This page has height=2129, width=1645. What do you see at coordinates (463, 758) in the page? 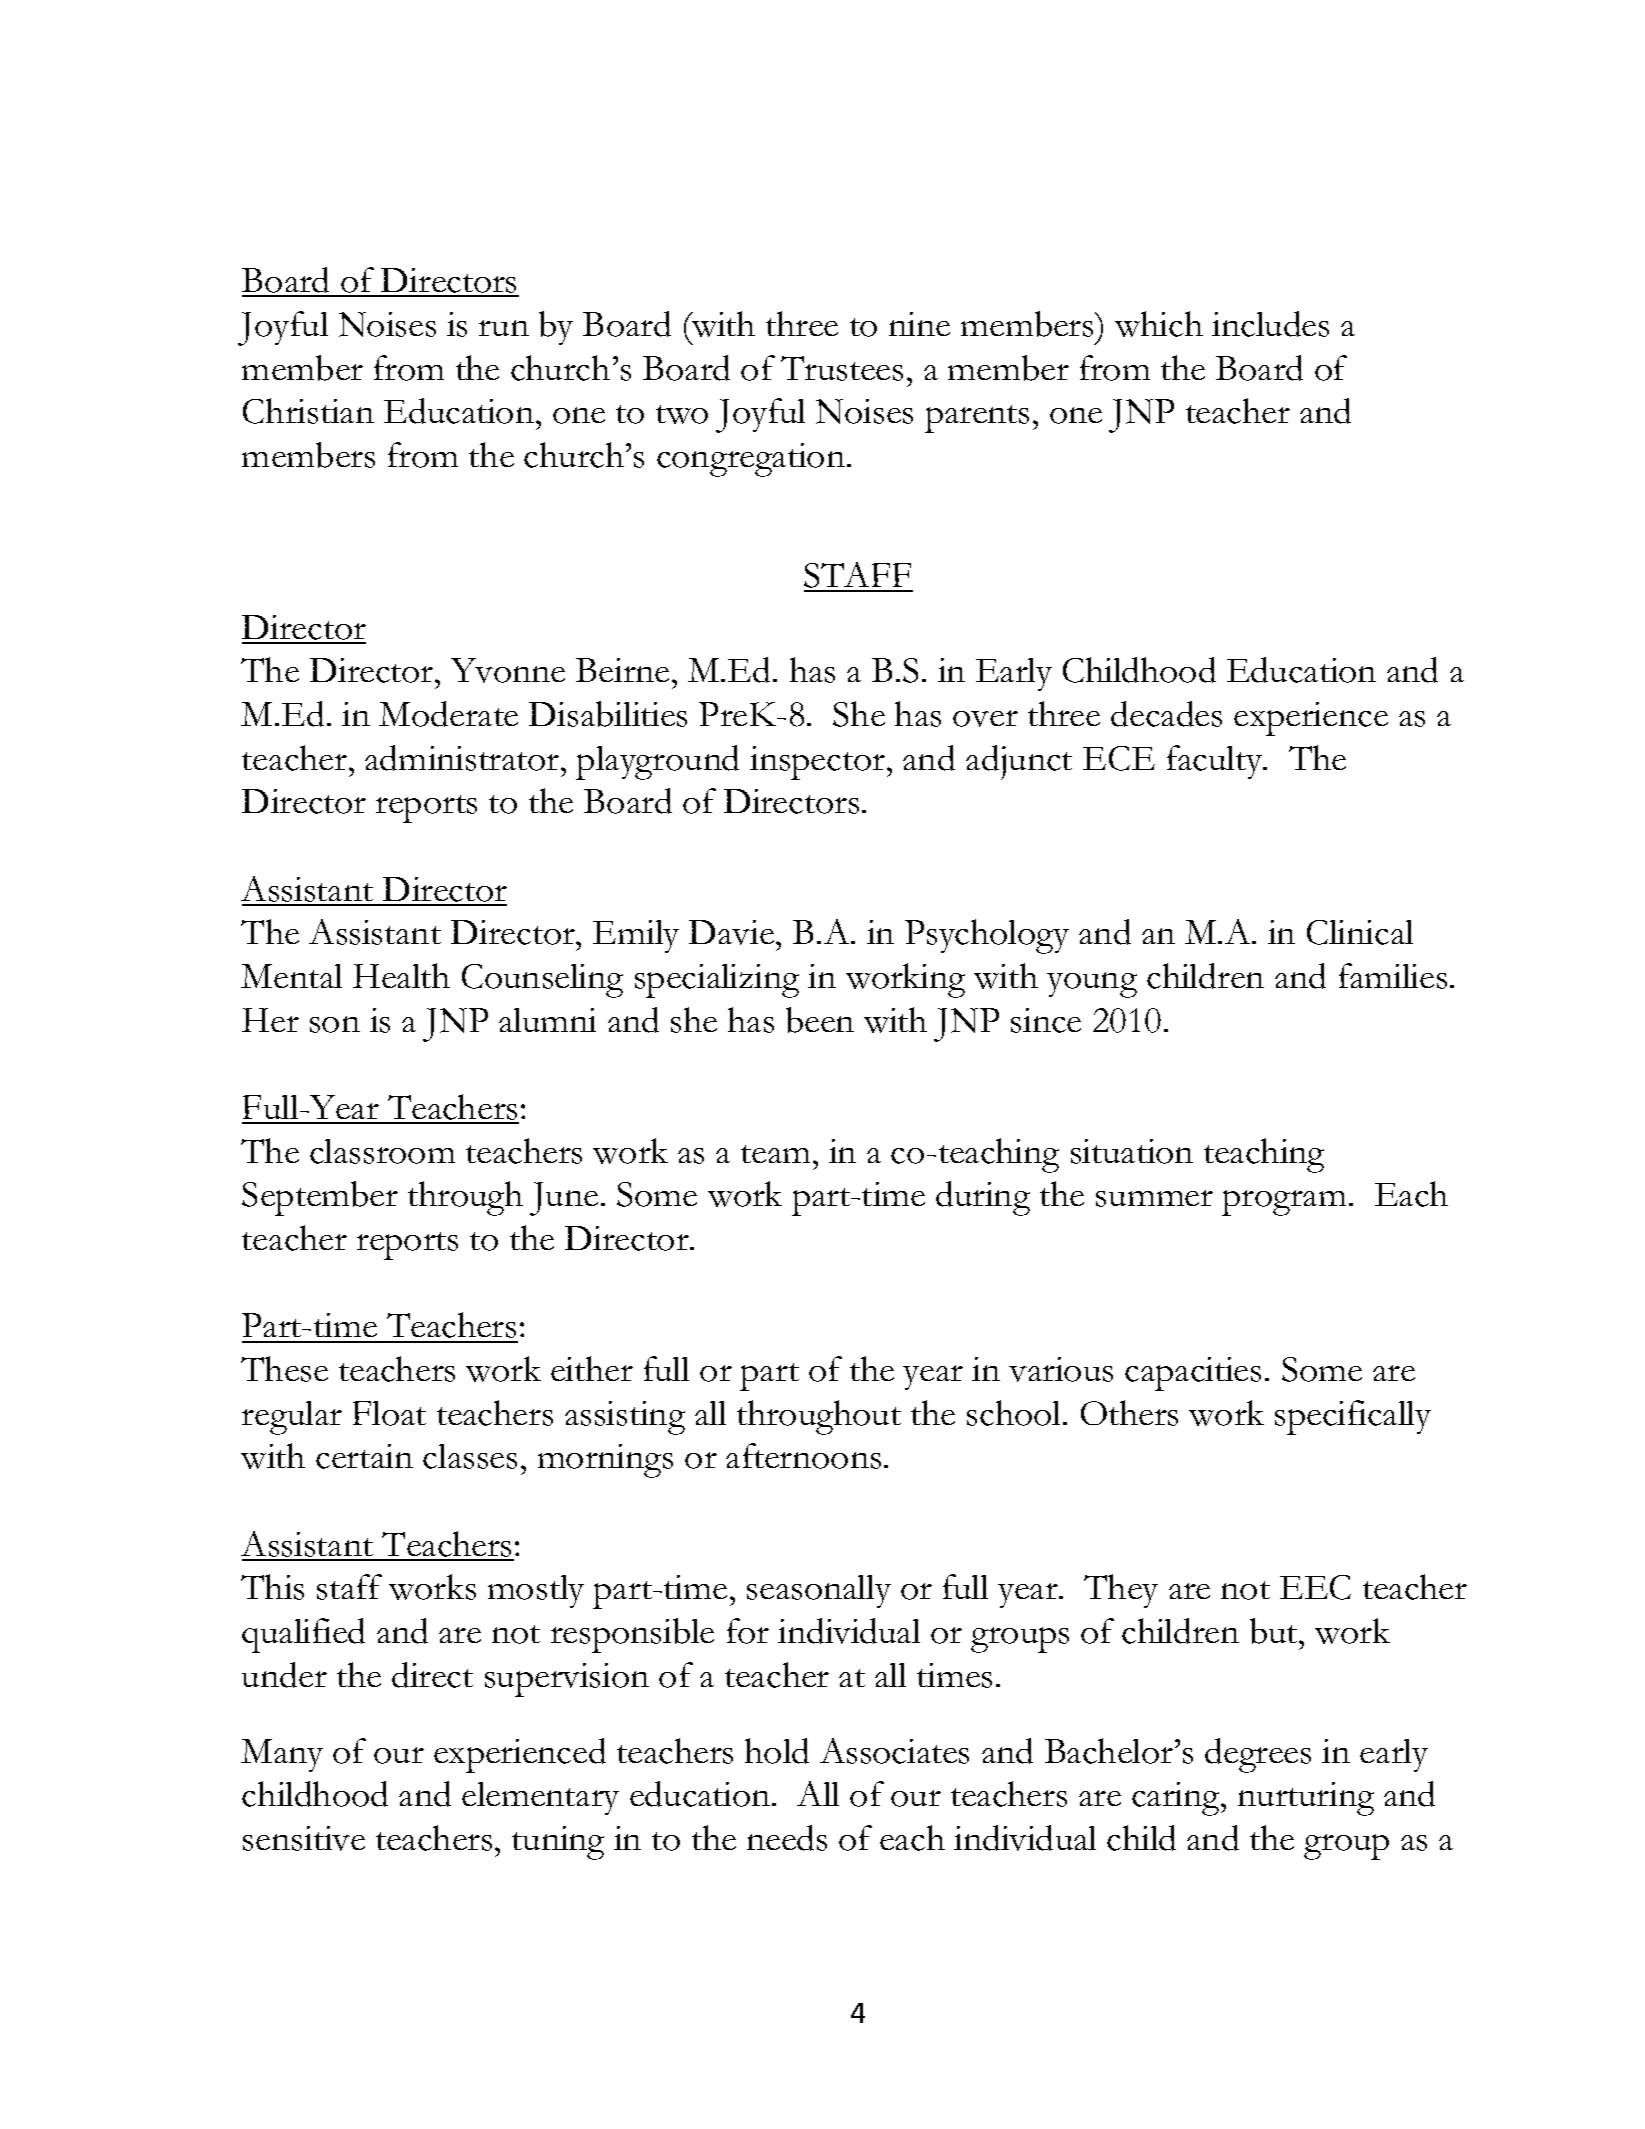
I see `administrator` at bounding box center [463, 758].
